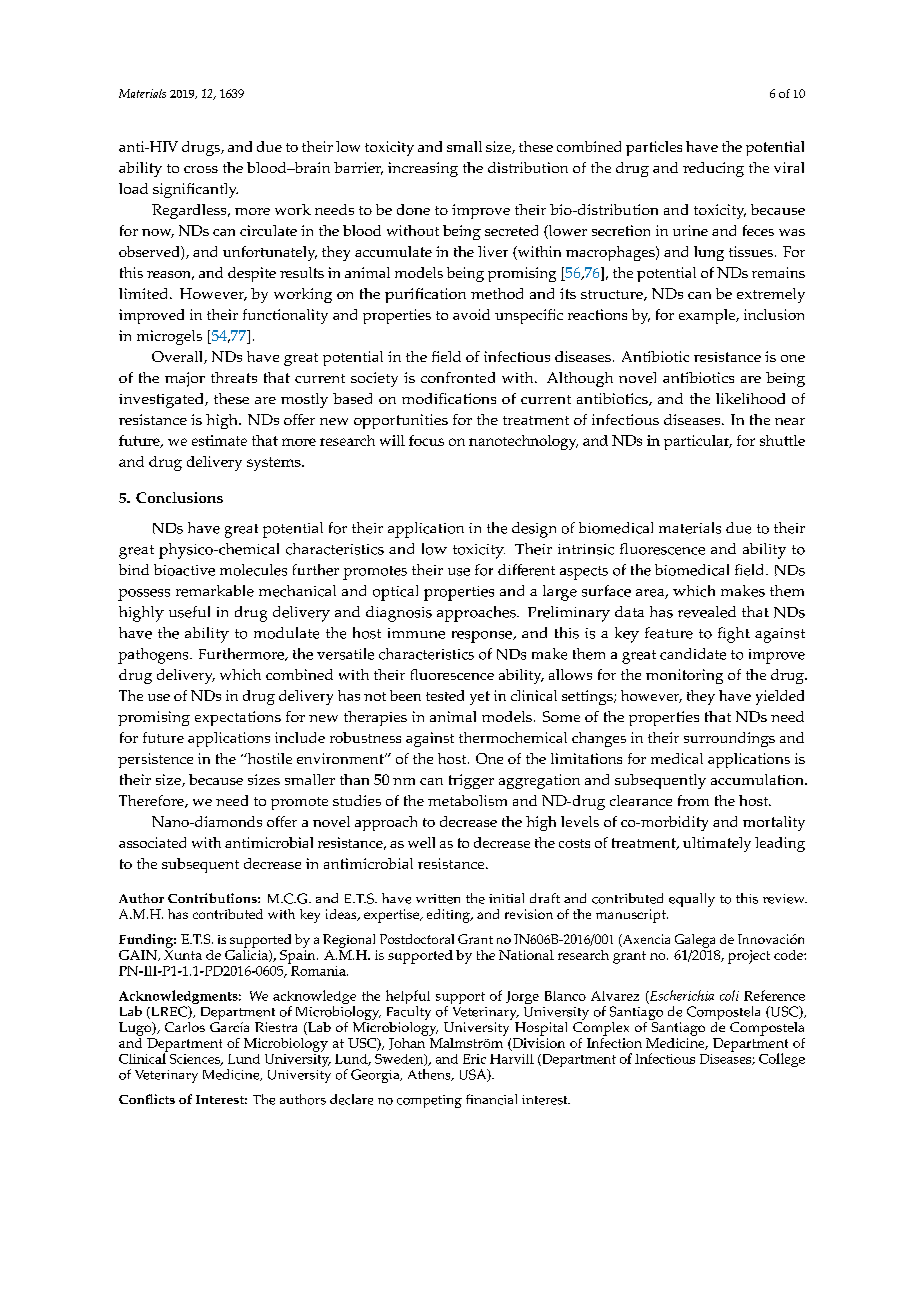 The image size is (924, 1308). Describe the element at coordinates (698, 442) in the document. I see `particular` at that location.
